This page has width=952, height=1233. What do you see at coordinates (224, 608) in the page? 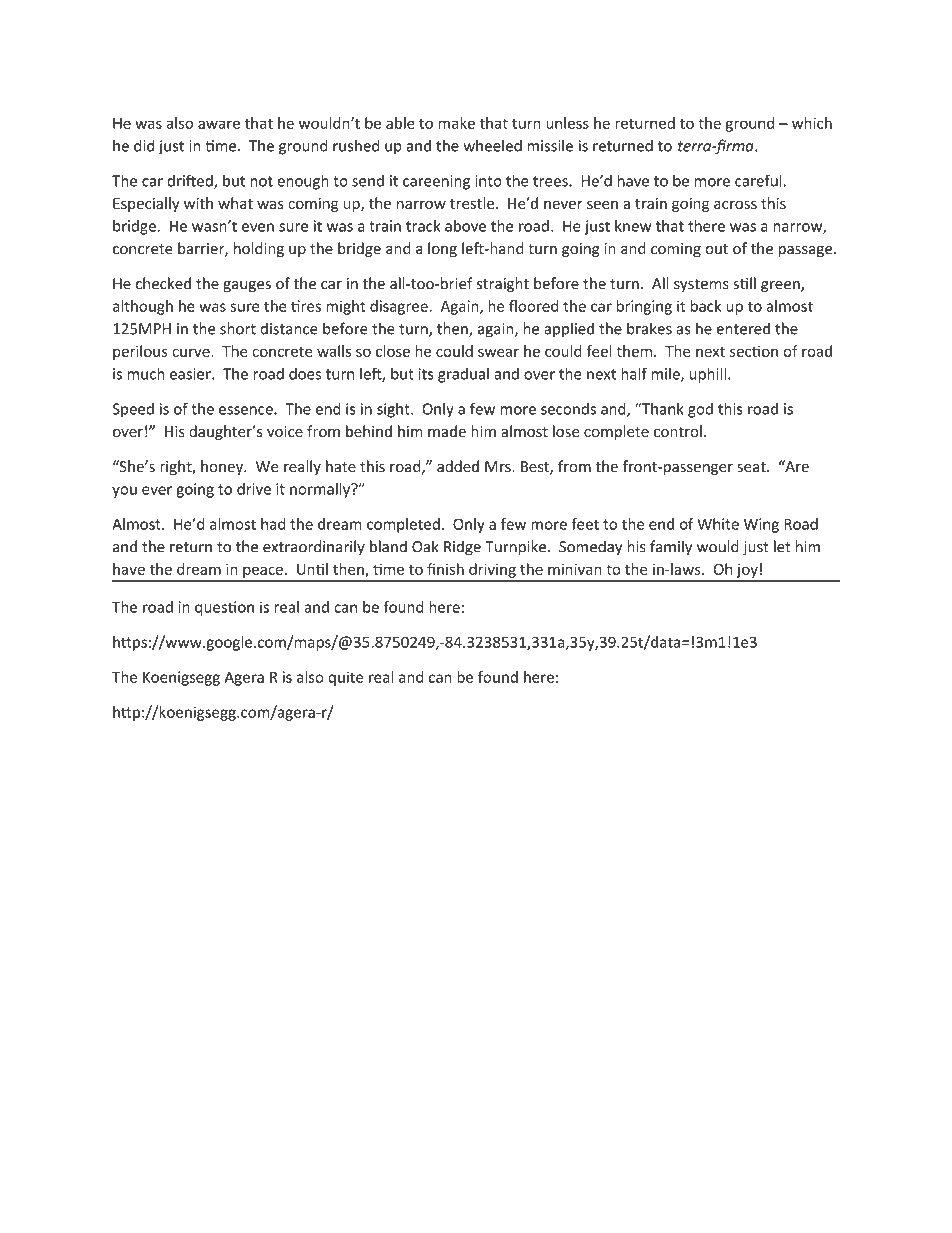
I see `question` at bounding box center [224, 608].
